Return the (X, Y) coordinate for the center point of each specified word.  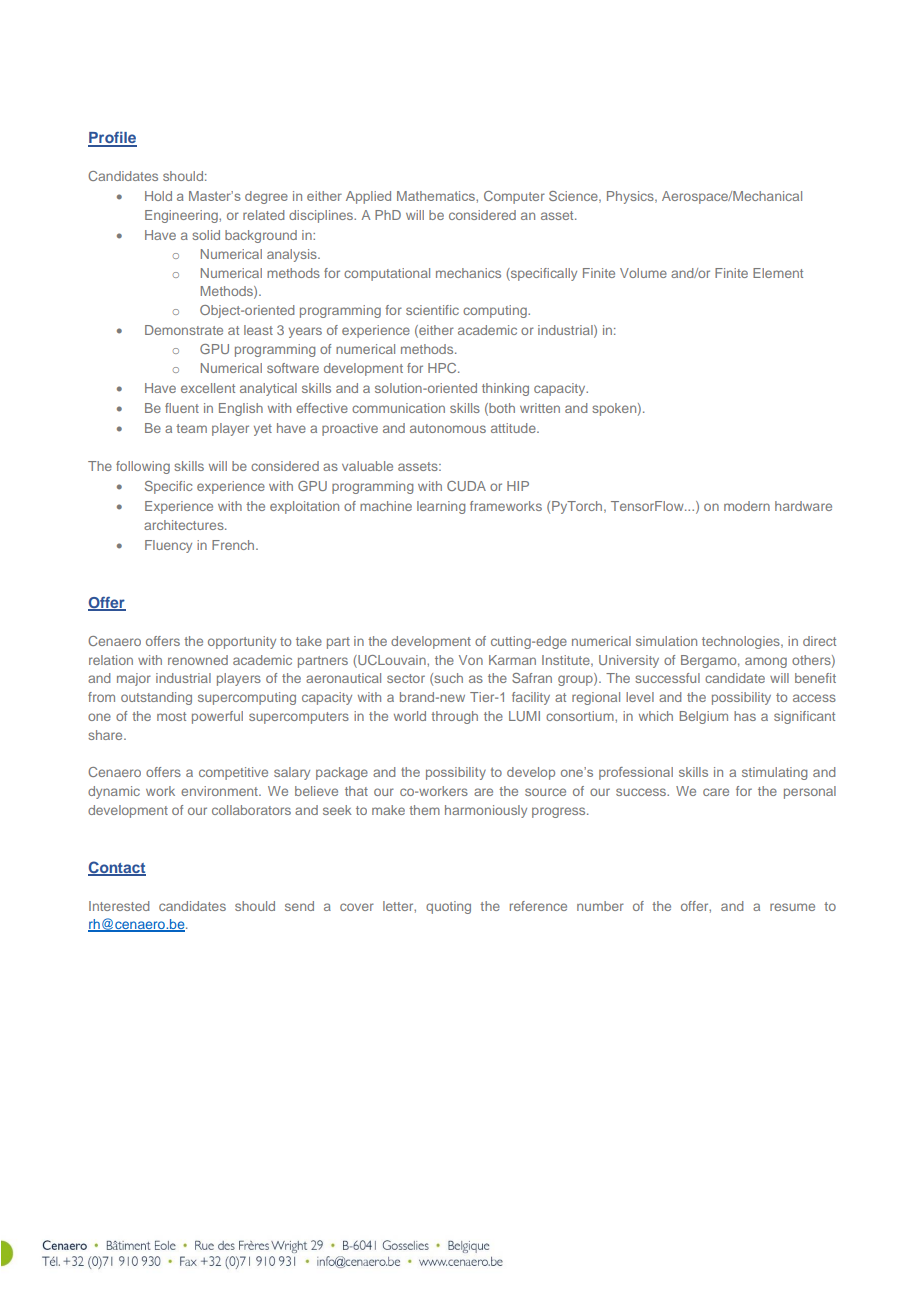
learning (441, 507)
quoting (448, 907)
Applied (368, 197)
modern (747, 506)
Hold (158, 196)
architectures (185, 525)
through (454, 717)
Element (778, 273)
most (171, 716)
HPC (443, 368)
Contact (117, 868)
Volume (643, 273)
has (745, 716)
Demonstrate (184, 330)
